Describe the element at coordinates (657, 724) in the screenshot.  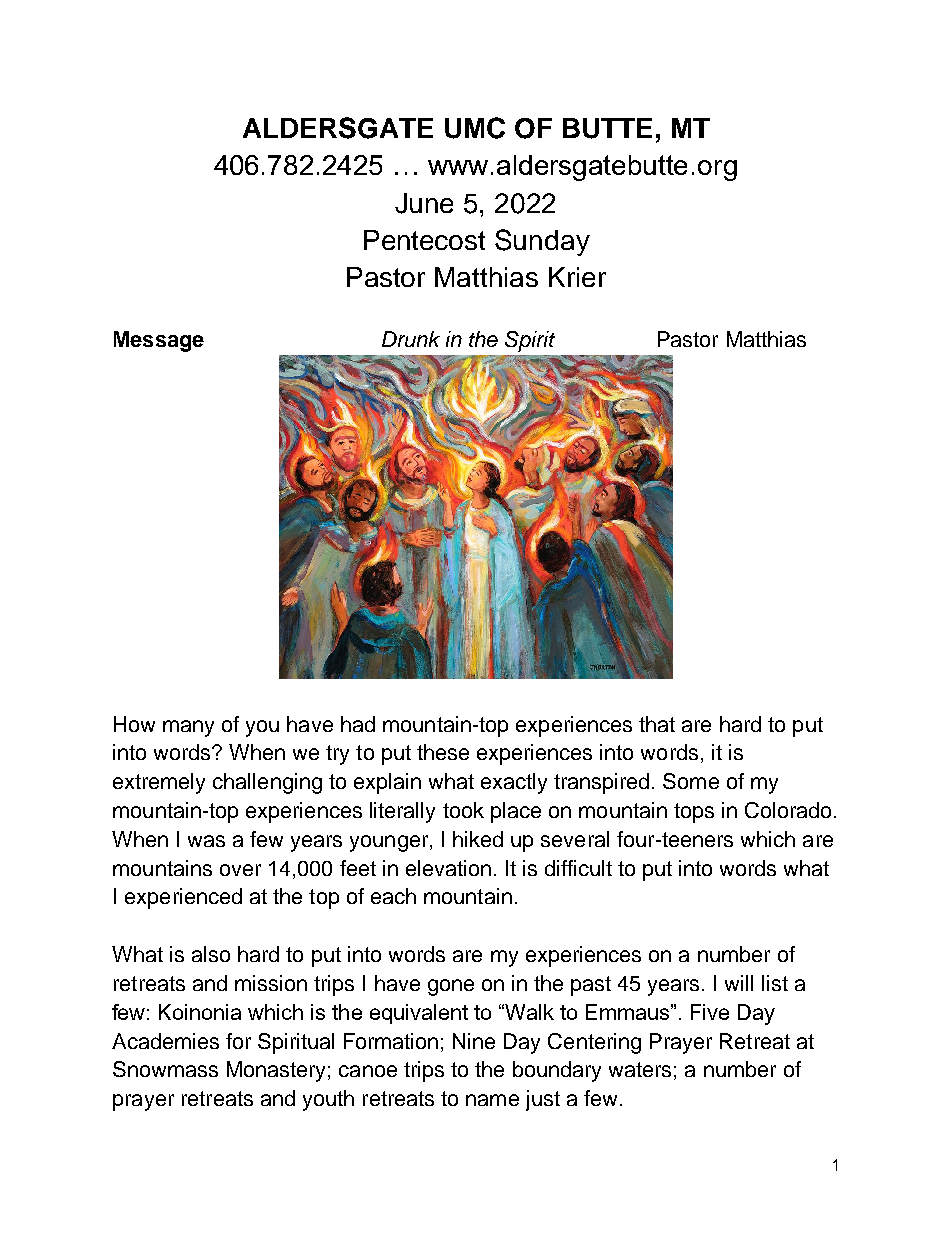
I see `that` at that location.
